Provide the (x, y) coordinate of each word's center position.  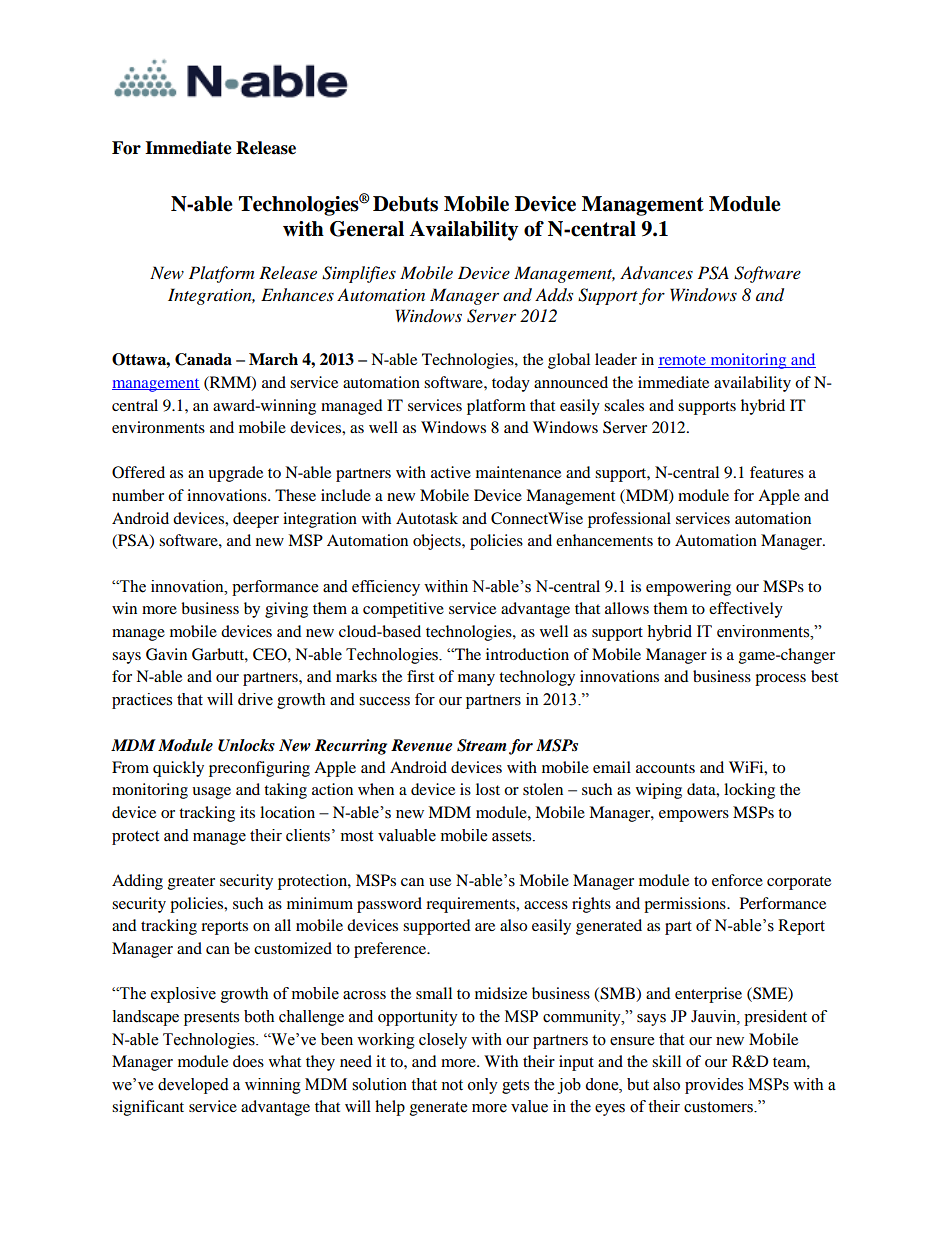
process (780, 680)
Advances (656, 272)
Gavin (166, 654)
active (451, 472)
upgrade (235, 474)
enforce (737, 880)
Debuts (405, 204)
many (476, 680)
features (777, 472)
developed (193, 1086)
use (440, 882)
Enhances (297, 294)
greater (191, 883)
